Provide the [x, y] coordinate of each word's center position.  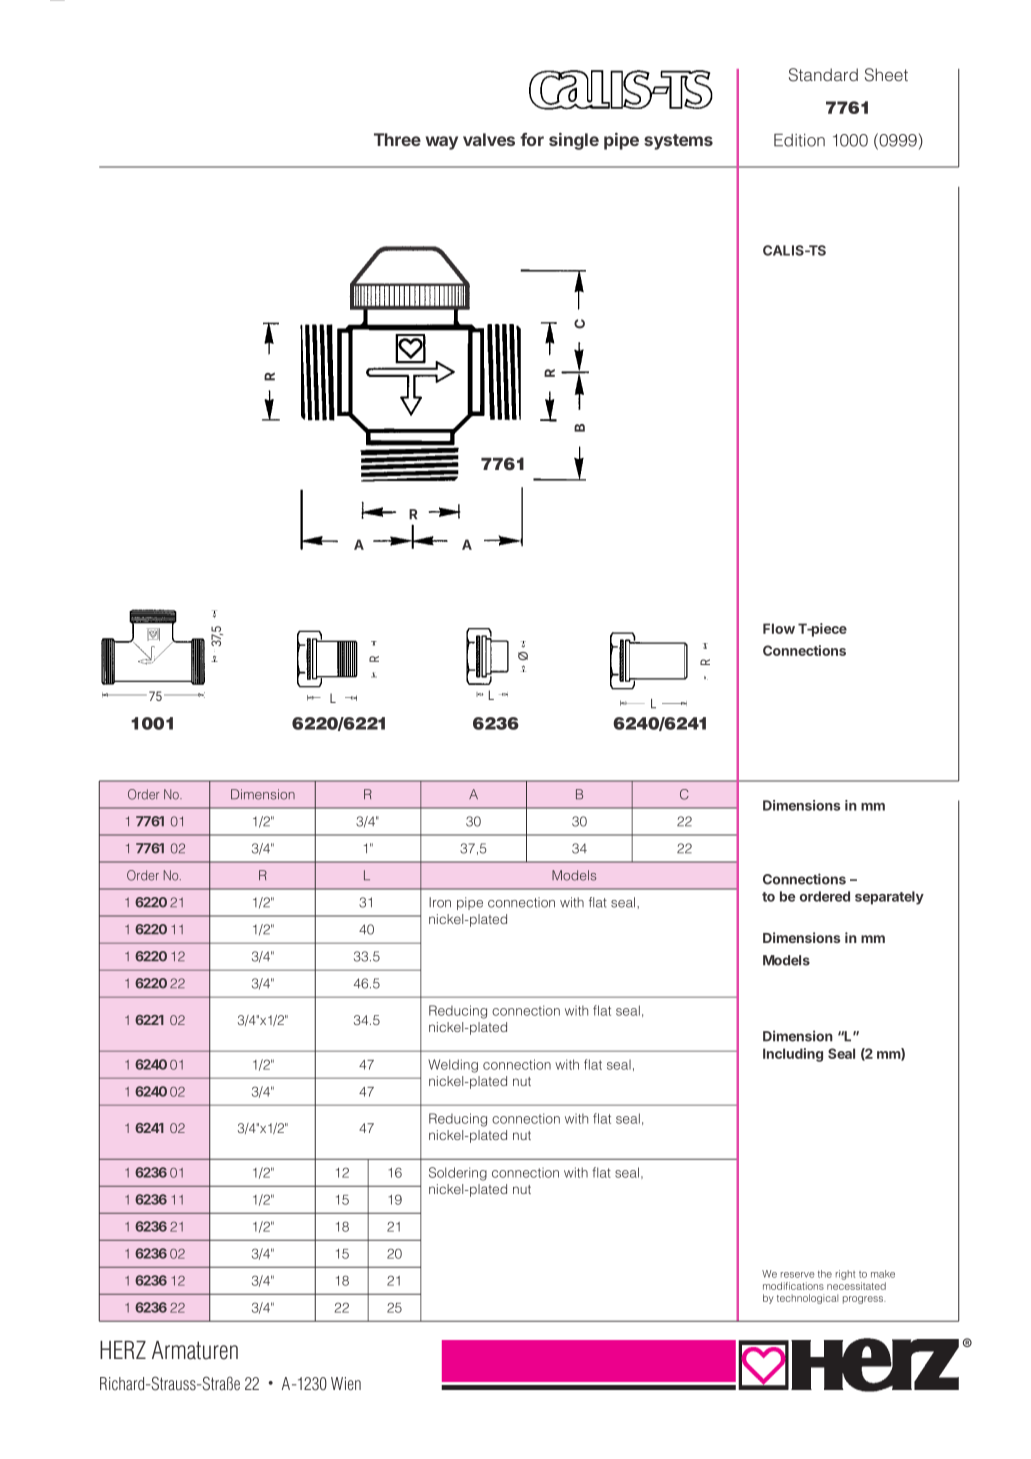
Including [793, 1055]
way [442, 143]
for [532, 139]
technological [807, 1299]
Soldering [458, 1174]
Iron [440, 902]
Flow [779, 628]
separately [889, 898]
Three [397, 139]
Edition [799, 140]
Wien [346, 1383]
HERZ [123, 1350]
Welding [453, 1066]
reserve [798, 1275]
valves [489, 139]
